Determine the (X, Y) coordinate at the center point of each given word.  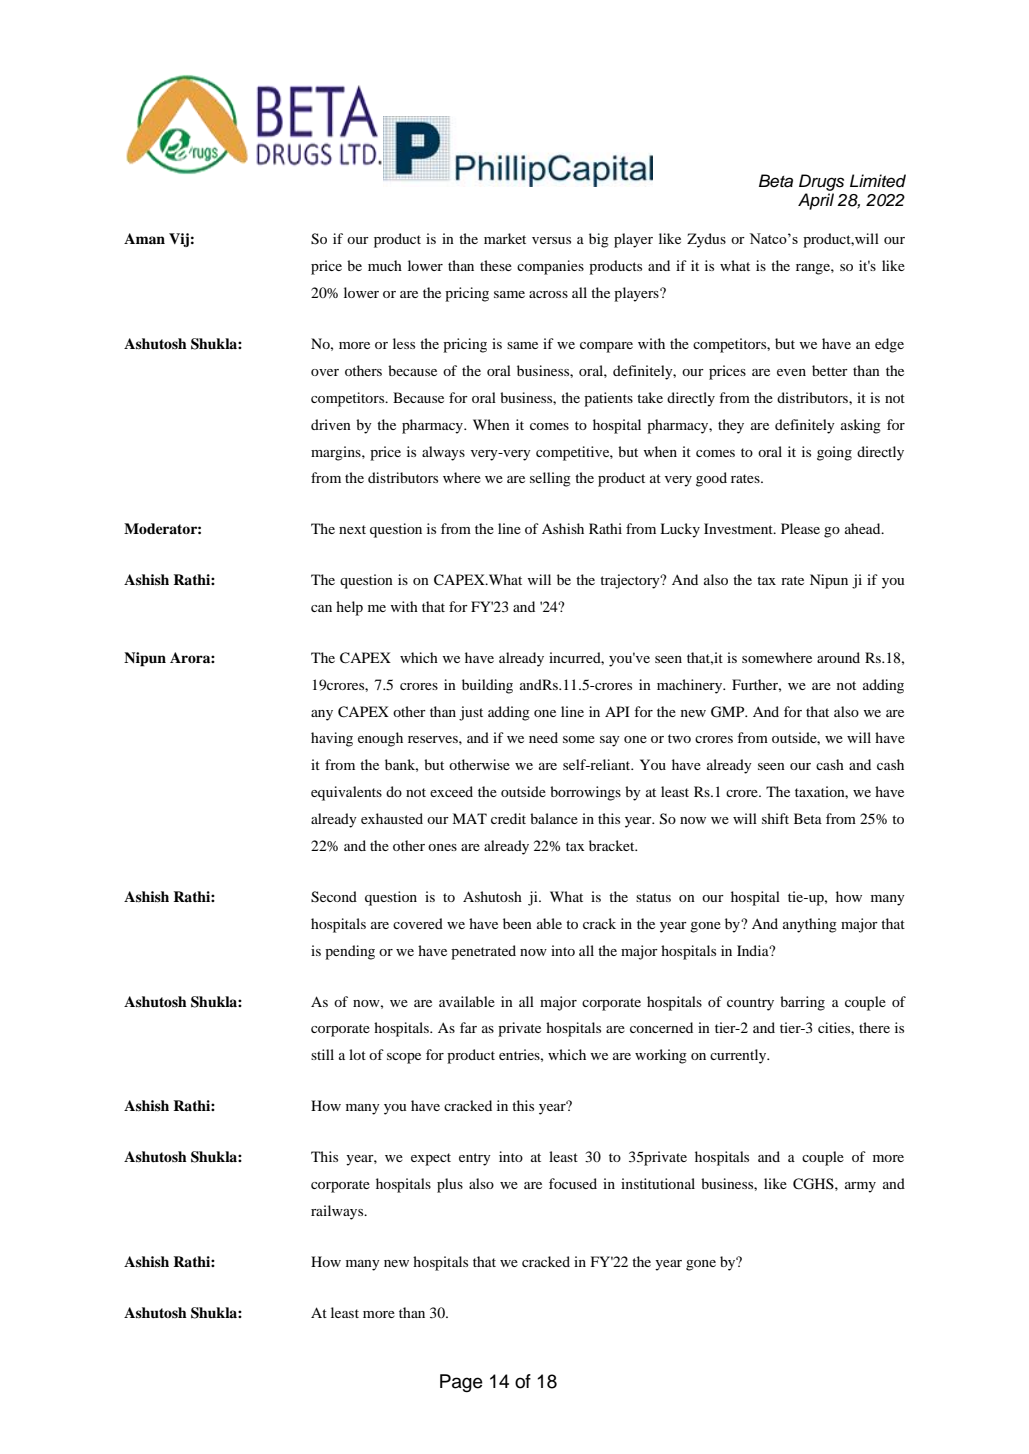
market (505, 238)
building (487, 686)
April (816, 201)
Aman (144, 238)
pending (350, 952)
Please (800, 528)
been (517, 923)
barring (802, 1003)
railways (338, 1212)
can (321, 608)
